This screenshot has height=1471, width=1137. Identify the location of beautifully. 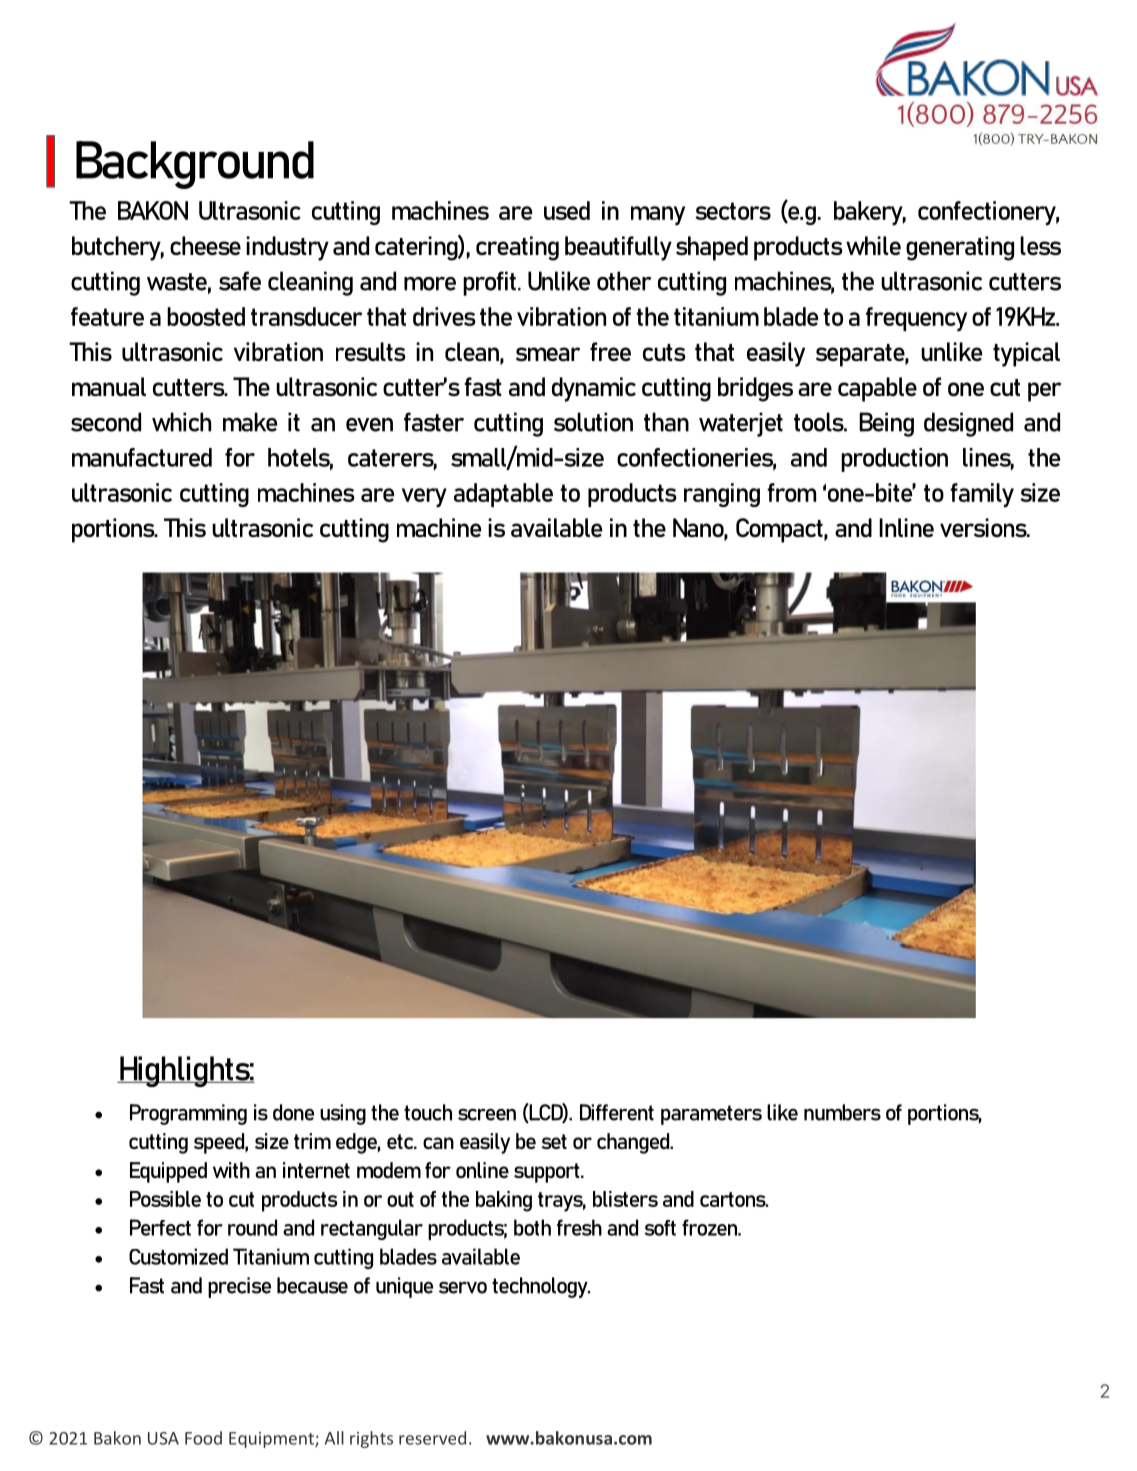
(618, 248).
